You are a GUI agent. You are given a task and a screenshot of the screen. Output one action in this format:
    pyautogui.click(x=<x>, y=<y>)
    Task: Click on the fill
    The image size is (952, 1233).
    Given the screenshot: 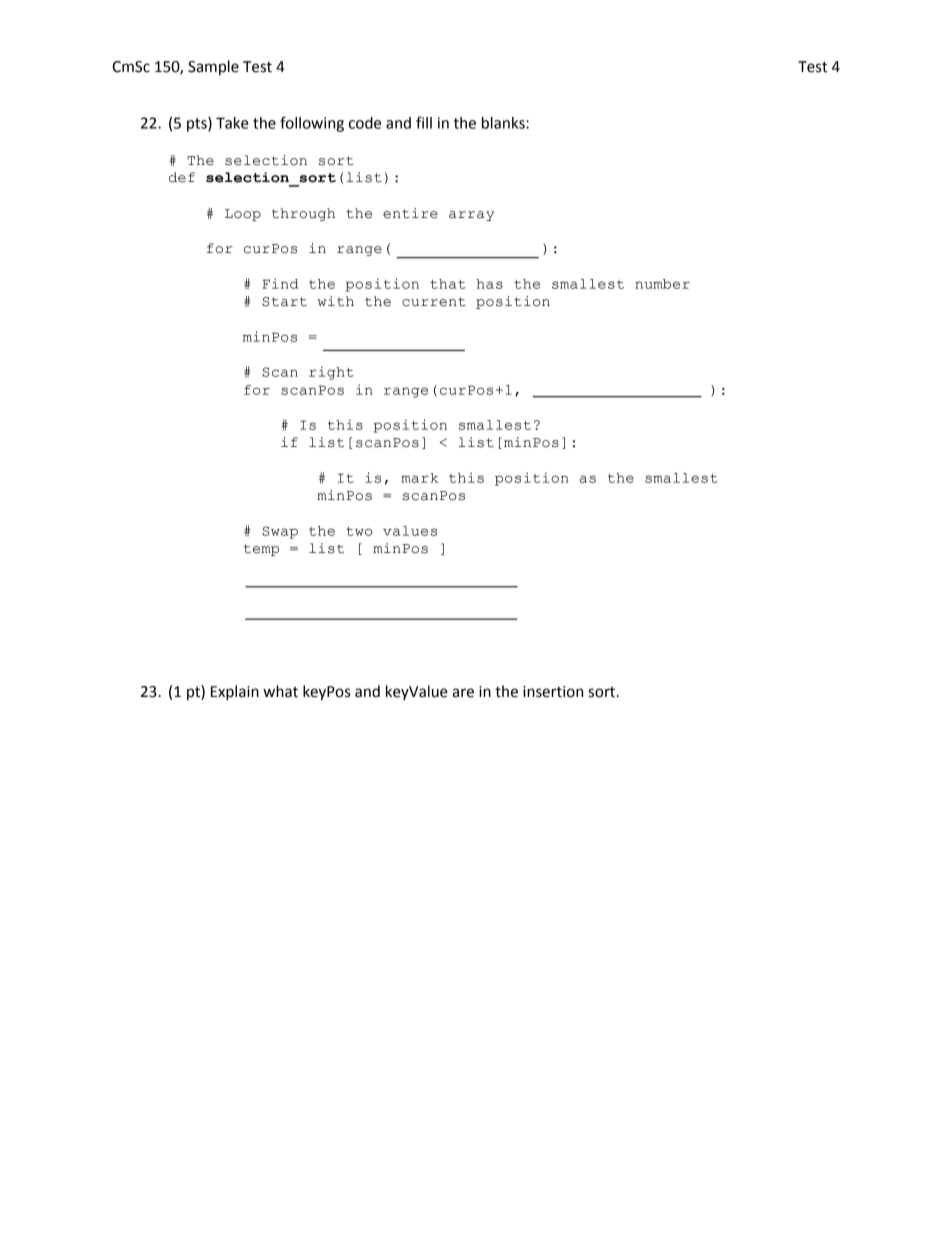 What is the action you would take?
    pyautogui.click(x=424, y=122)
